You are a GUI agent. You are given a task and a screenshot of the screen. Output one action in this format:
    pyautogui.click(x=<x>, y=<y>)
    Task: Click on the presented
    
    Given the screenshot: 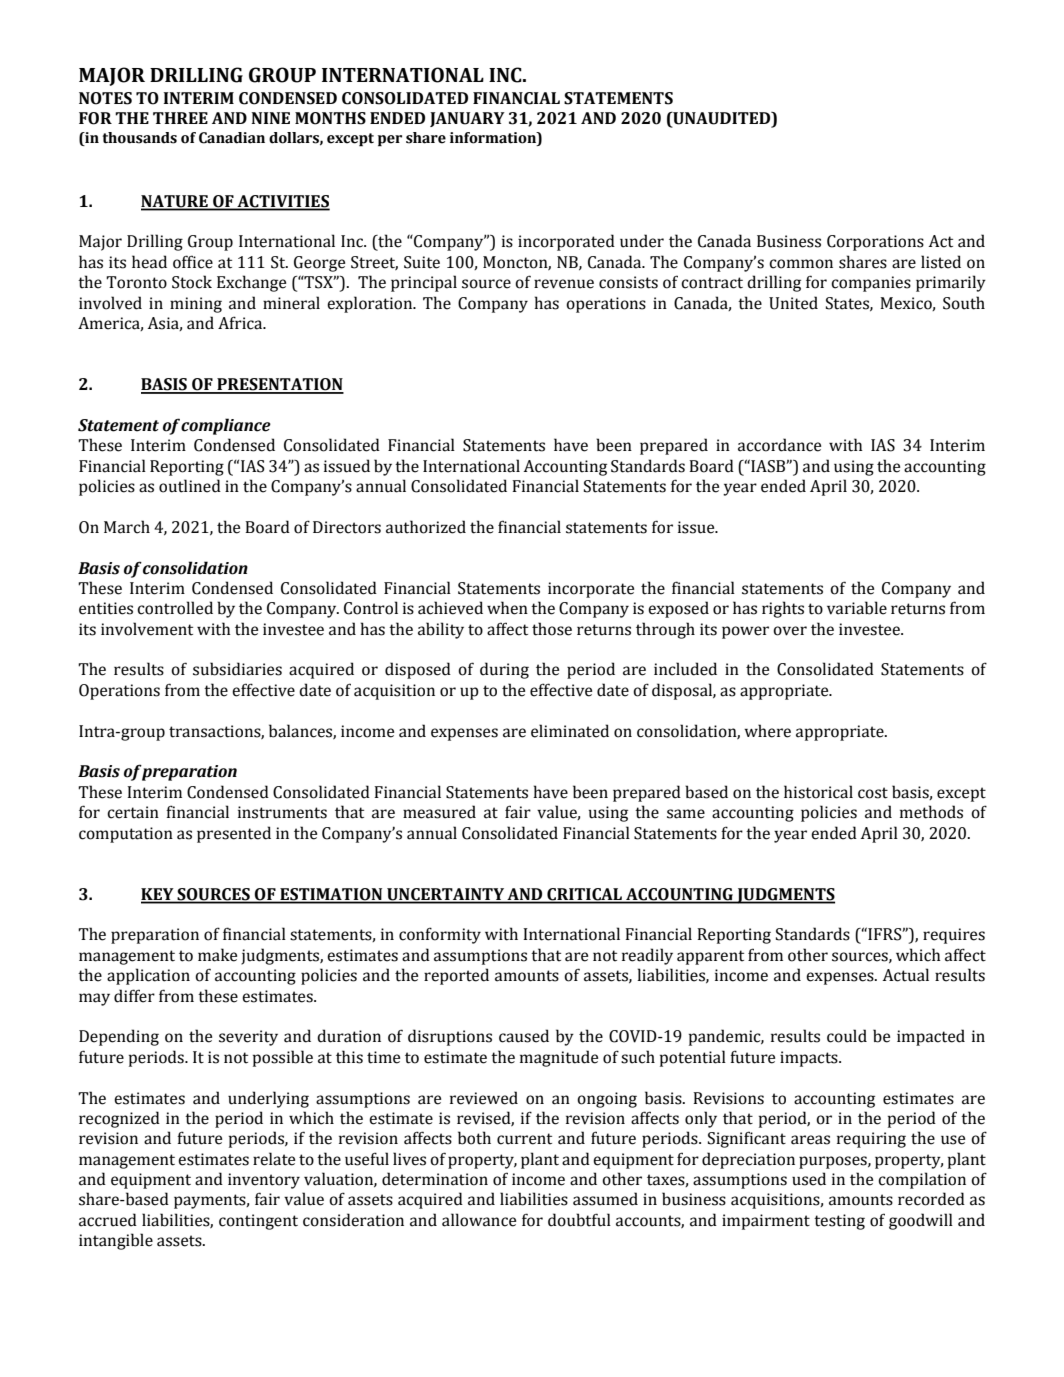 What is the action you would take?
    pyautogui.click(x=234, y=834)
